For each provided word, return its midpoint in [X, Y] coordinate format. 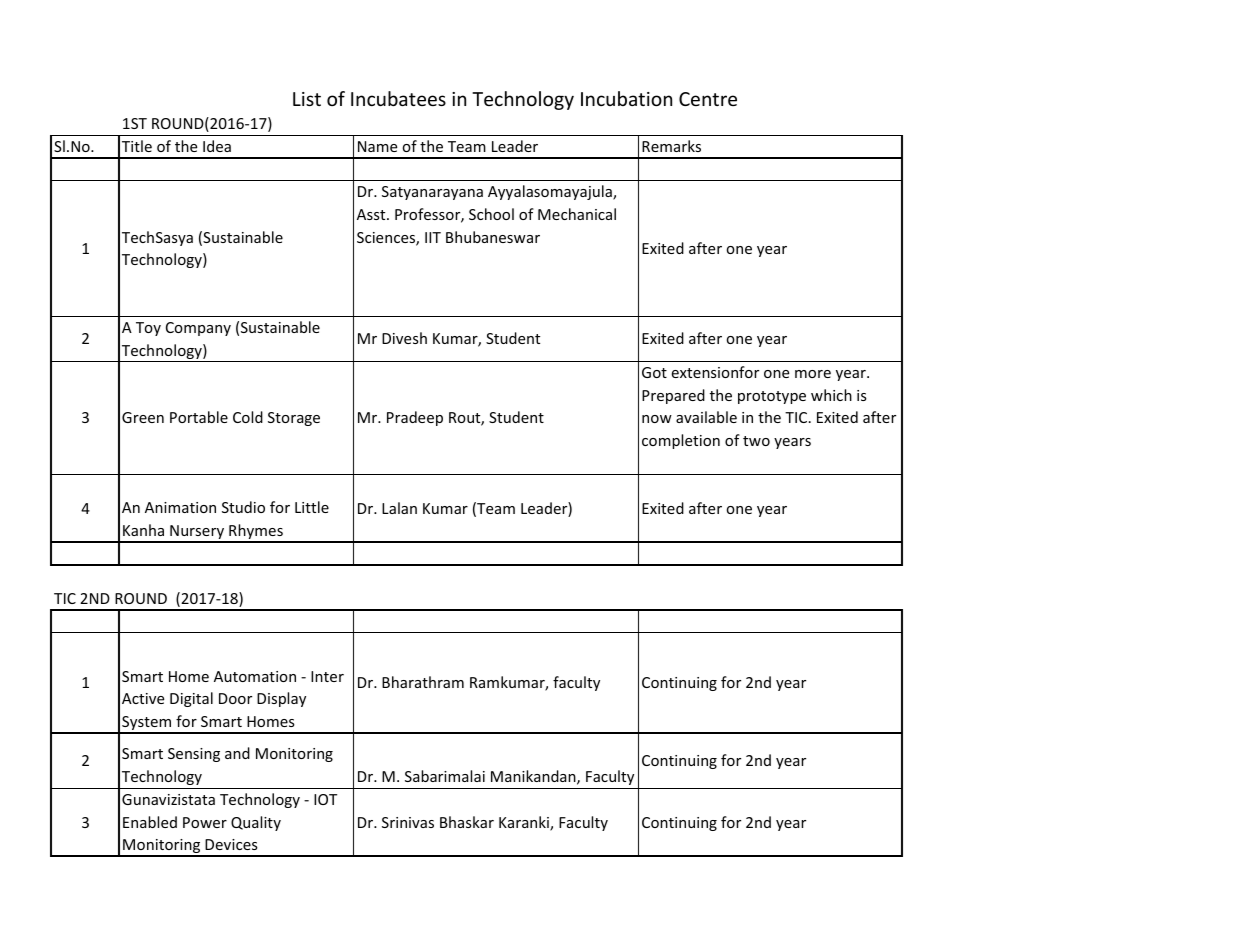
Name [377, 146]
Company [198, 329]
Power [205, 822]
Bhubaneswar [493, 237]
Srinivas [408, 822]
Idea [217, 146]
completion [681, 441]
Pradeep [415, 418]
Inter [327, 676]
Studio [243, 507]
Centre [708, 99]
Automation [255, 676]
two [756, 441]
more [813, 374]
